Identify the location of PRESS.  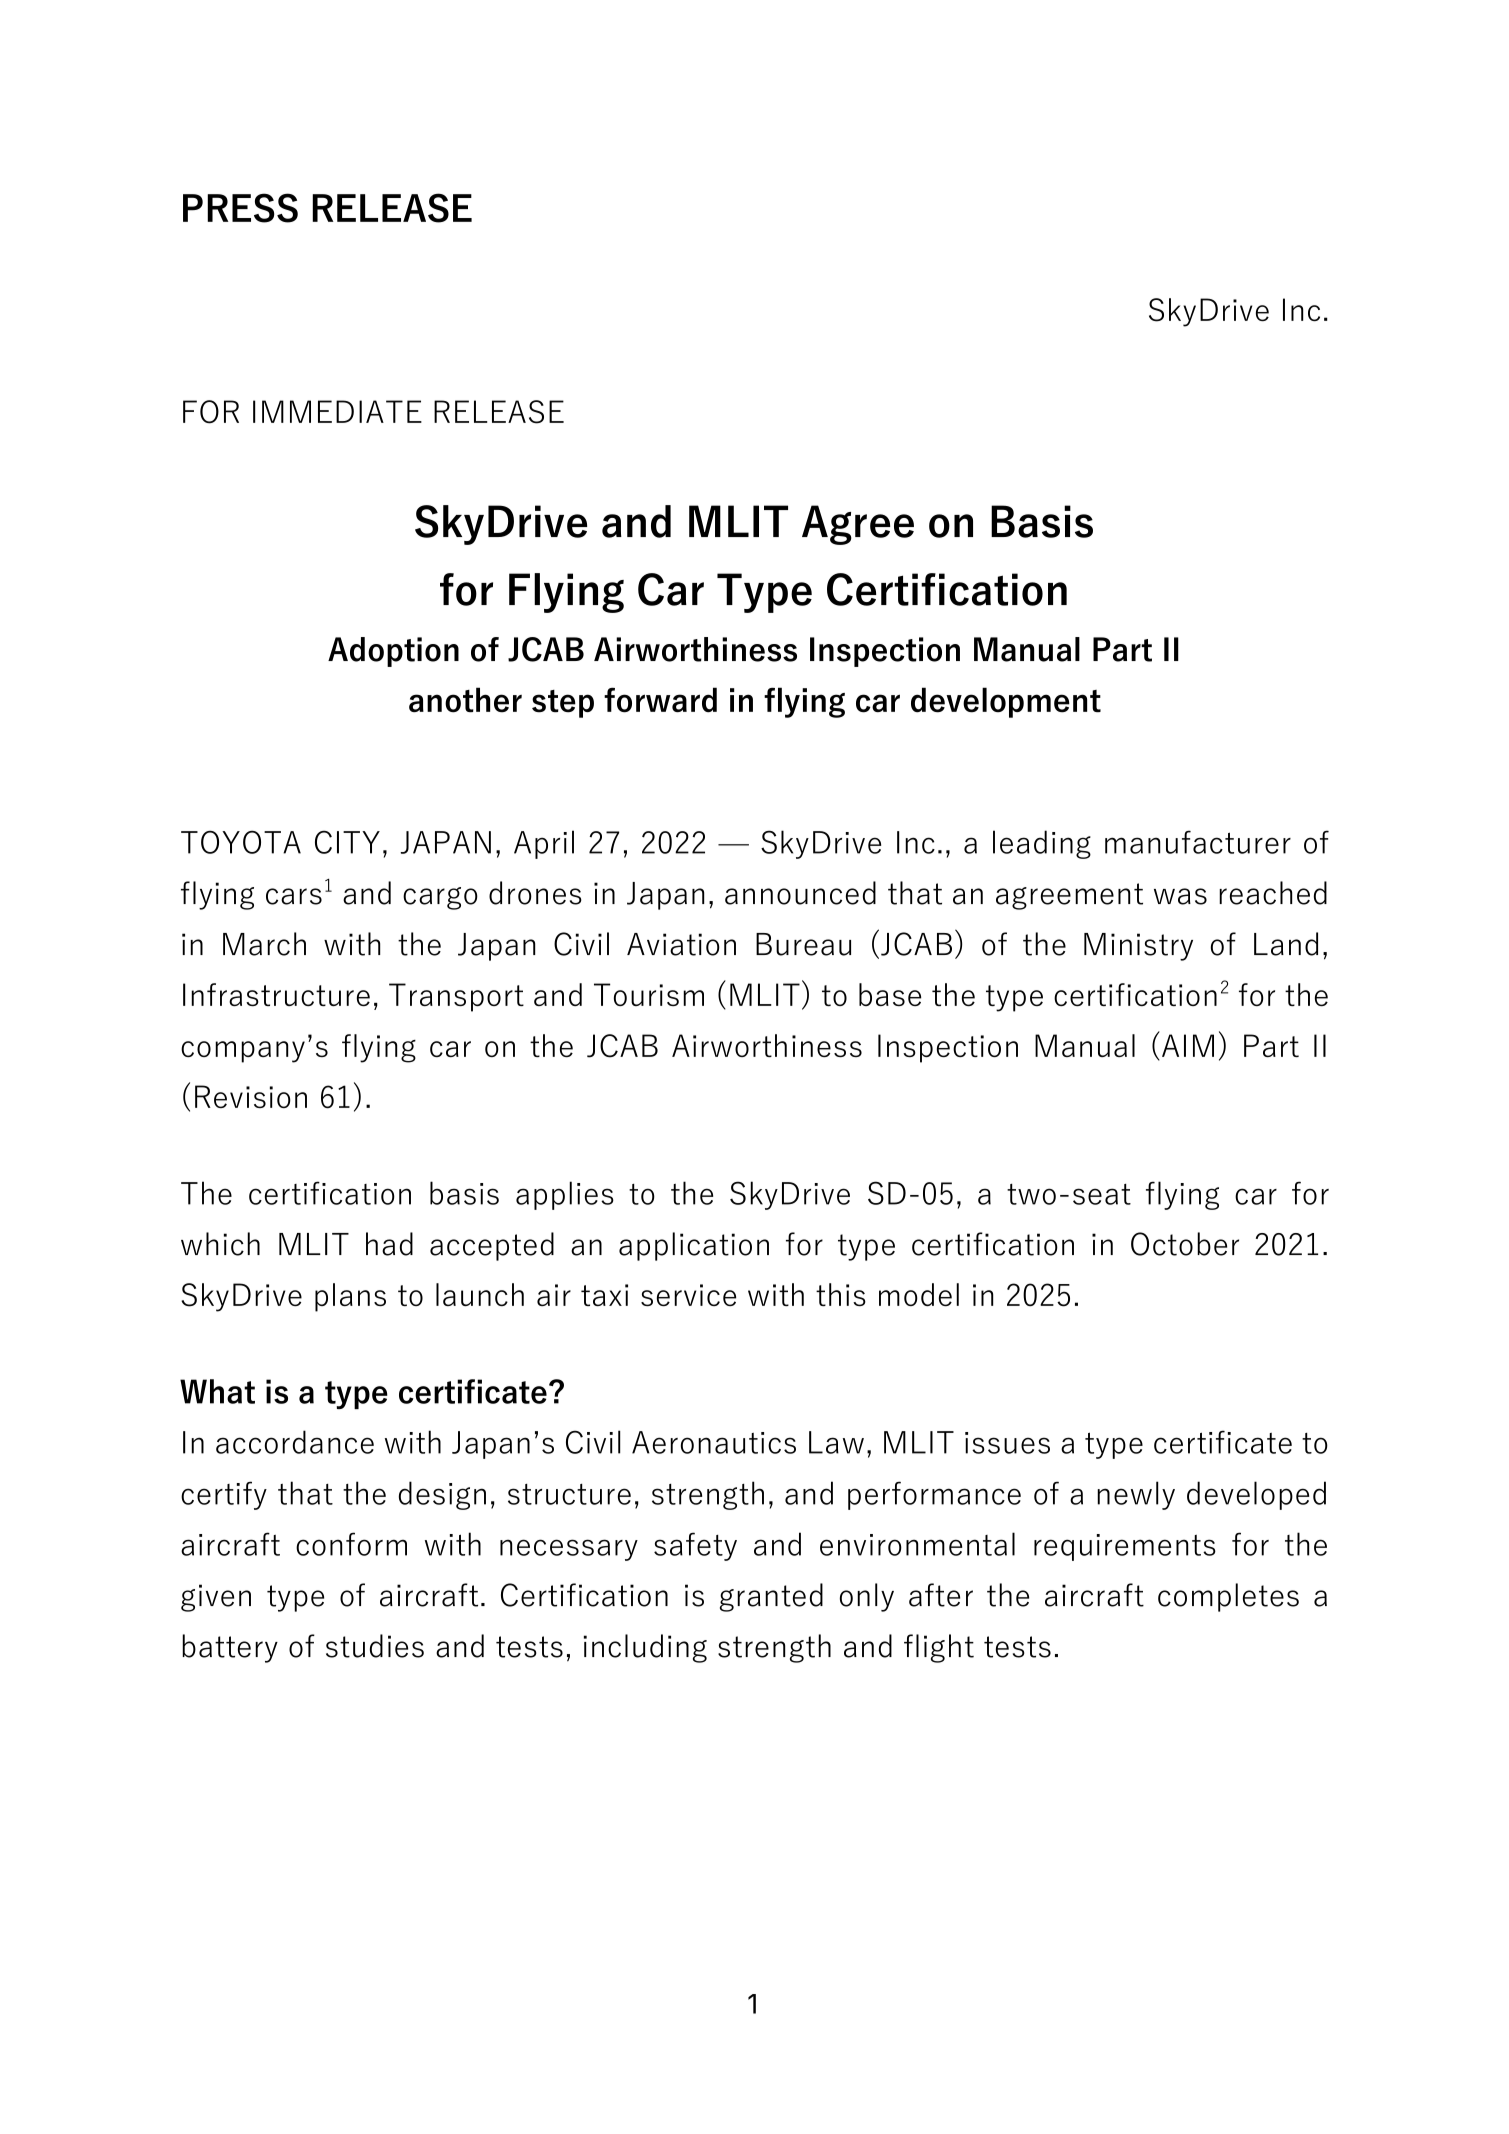
(240, 208).
